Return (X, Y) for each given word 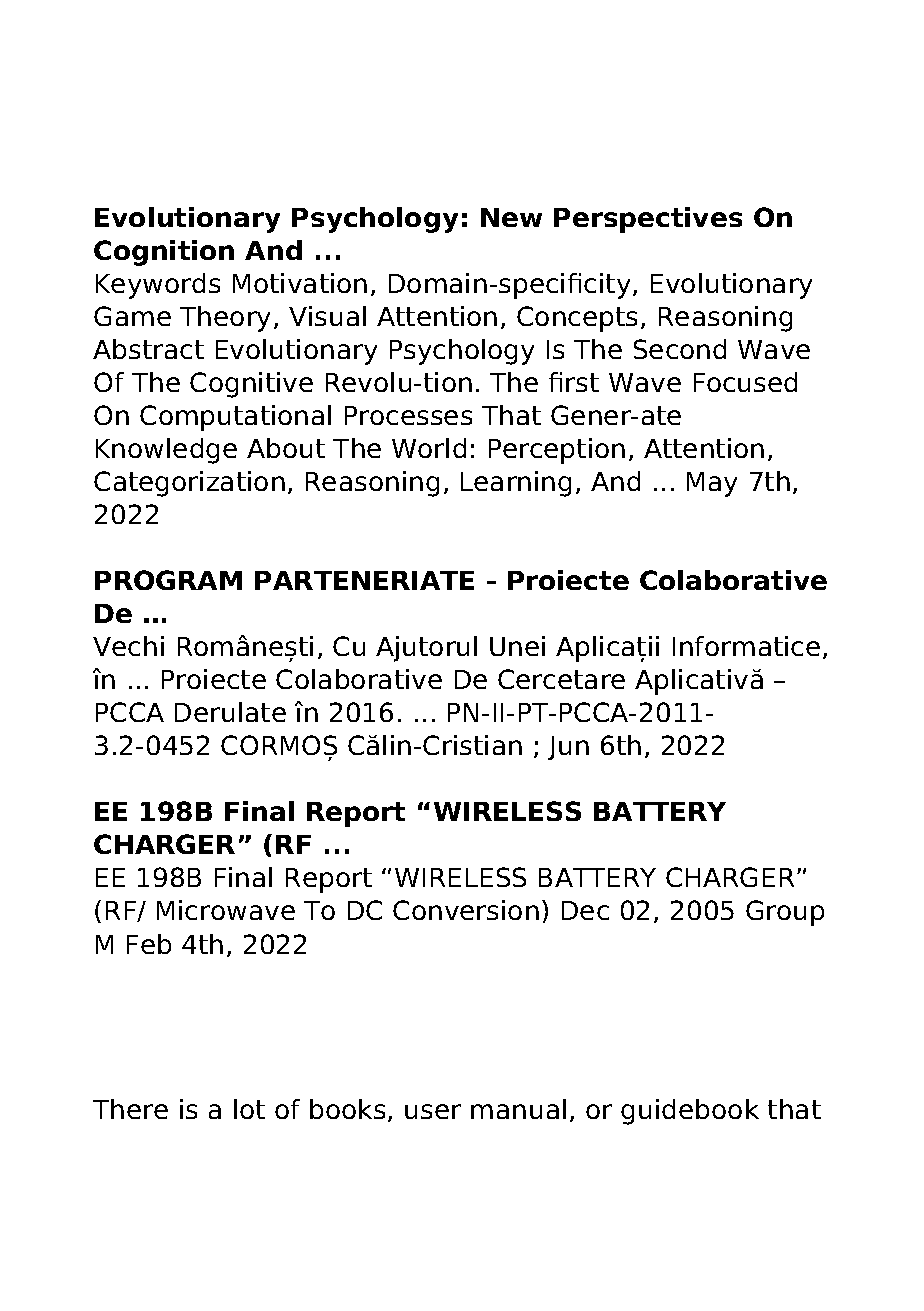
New (511, 217)
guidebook (690, 1112)
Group (785, 913)
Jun (568, 748)
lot (249, 1109)
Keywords (158, 286)
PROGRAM (168, 580)
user (433, 1111)
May (712, 484)
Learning (516, 484)
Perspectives (648, 220)
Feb (149, 944)
